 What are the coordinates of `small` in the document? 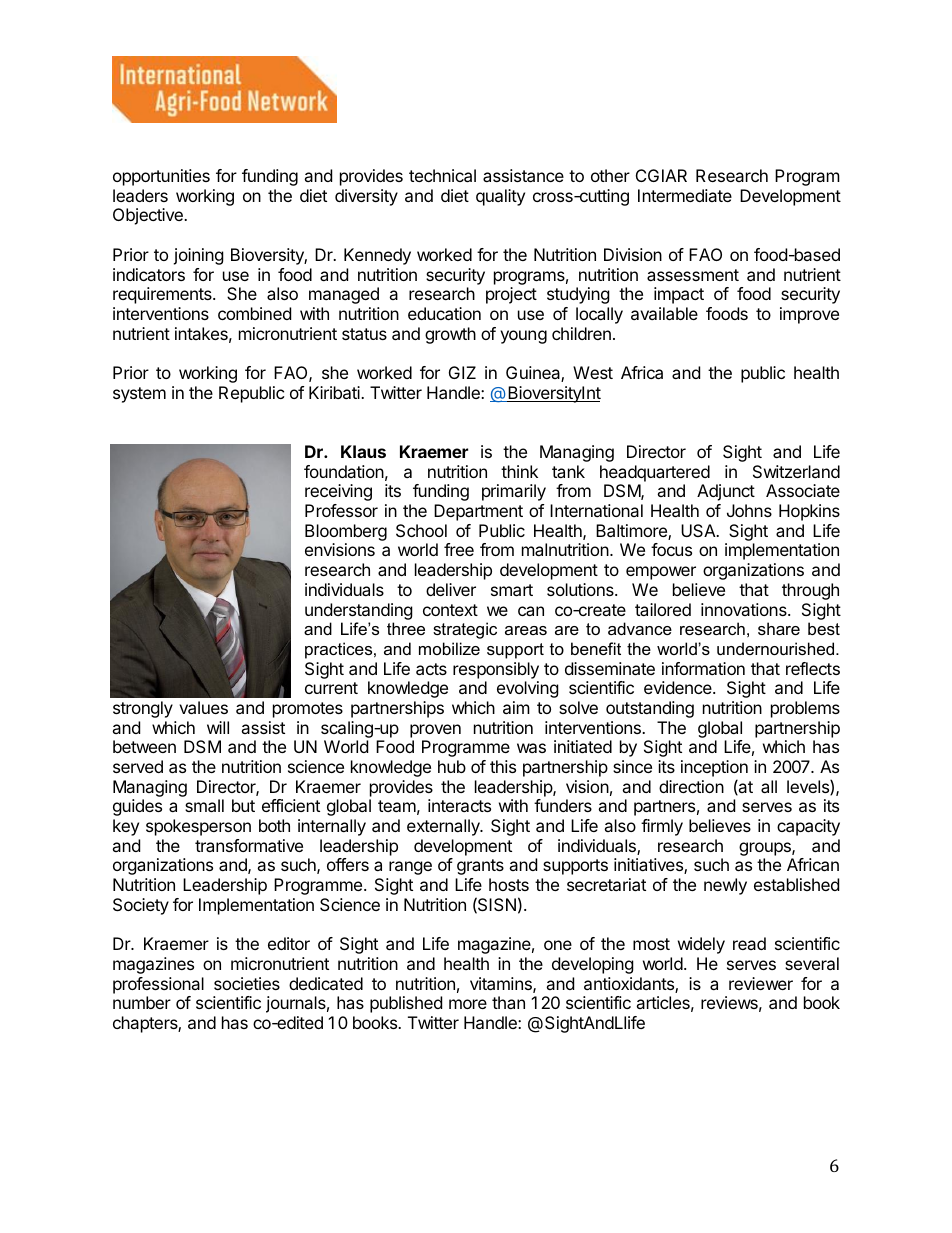 It's located at (204, 805).
